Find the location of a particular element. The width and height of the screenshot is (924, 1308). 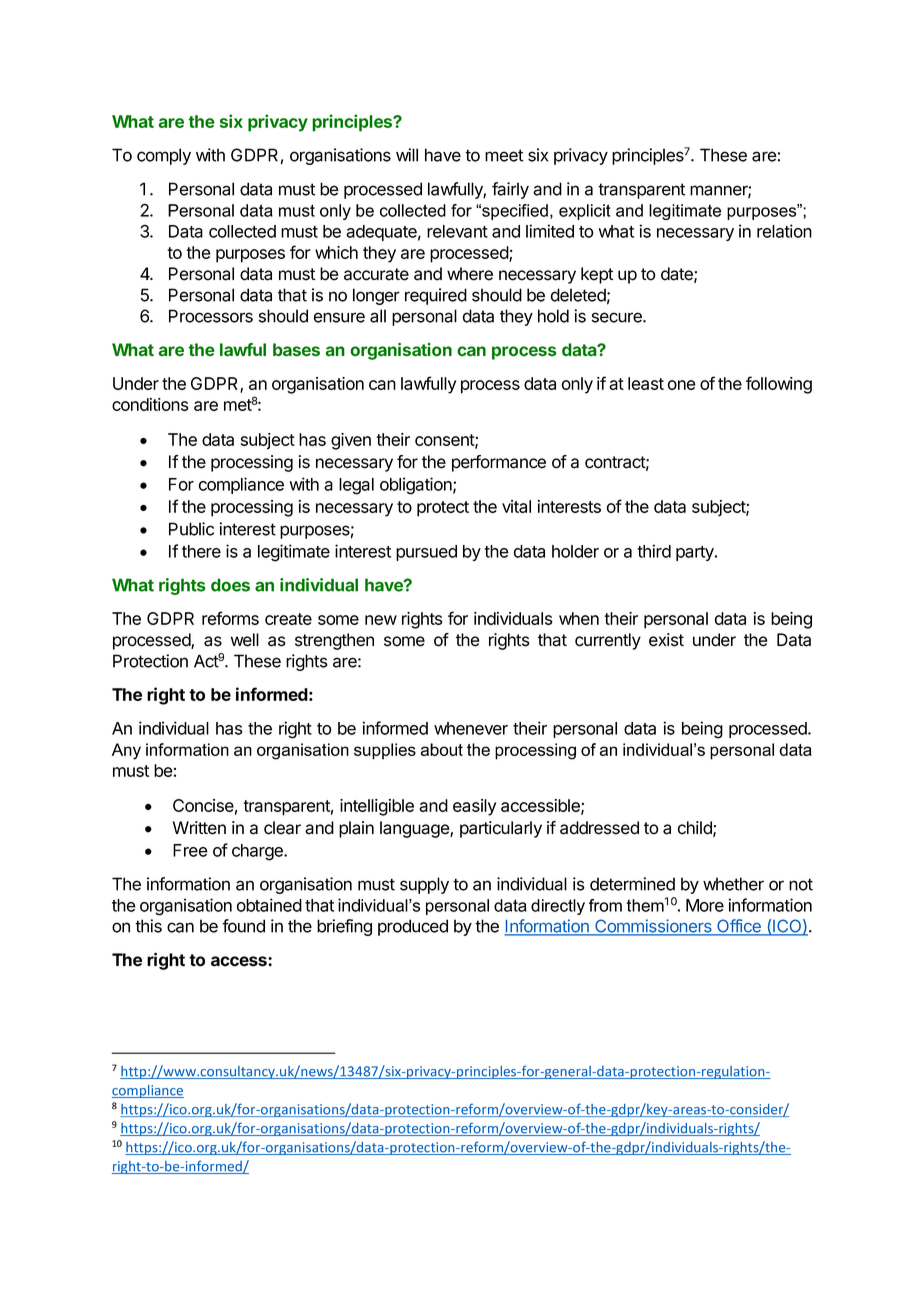

fairly is located at coordinates (510, 190).
